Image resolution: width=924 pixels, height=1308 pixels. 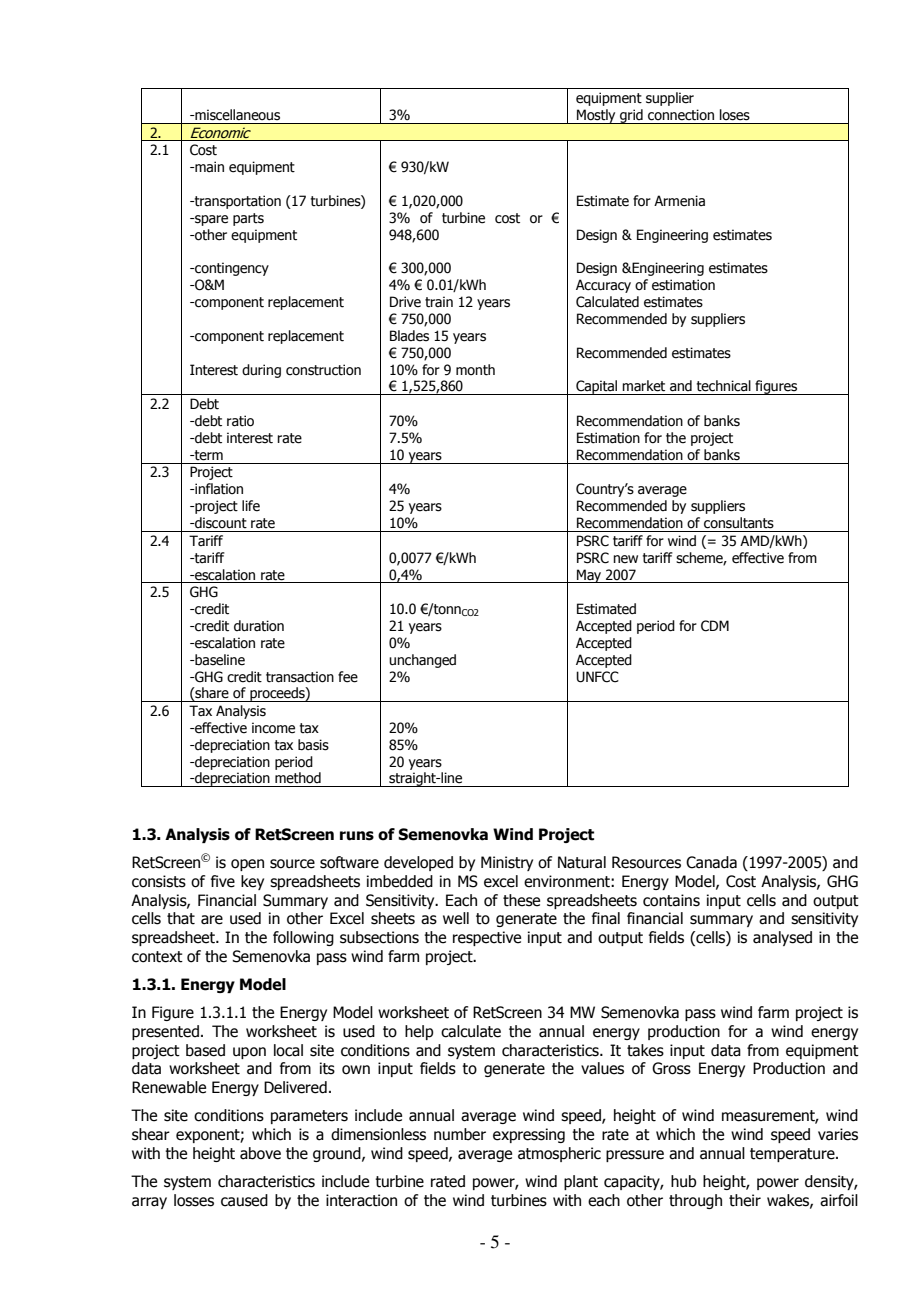 What do you see at coordinates (596, 116) in the screenshot?
I see `Mostly` at bounding box center [596, 116].
